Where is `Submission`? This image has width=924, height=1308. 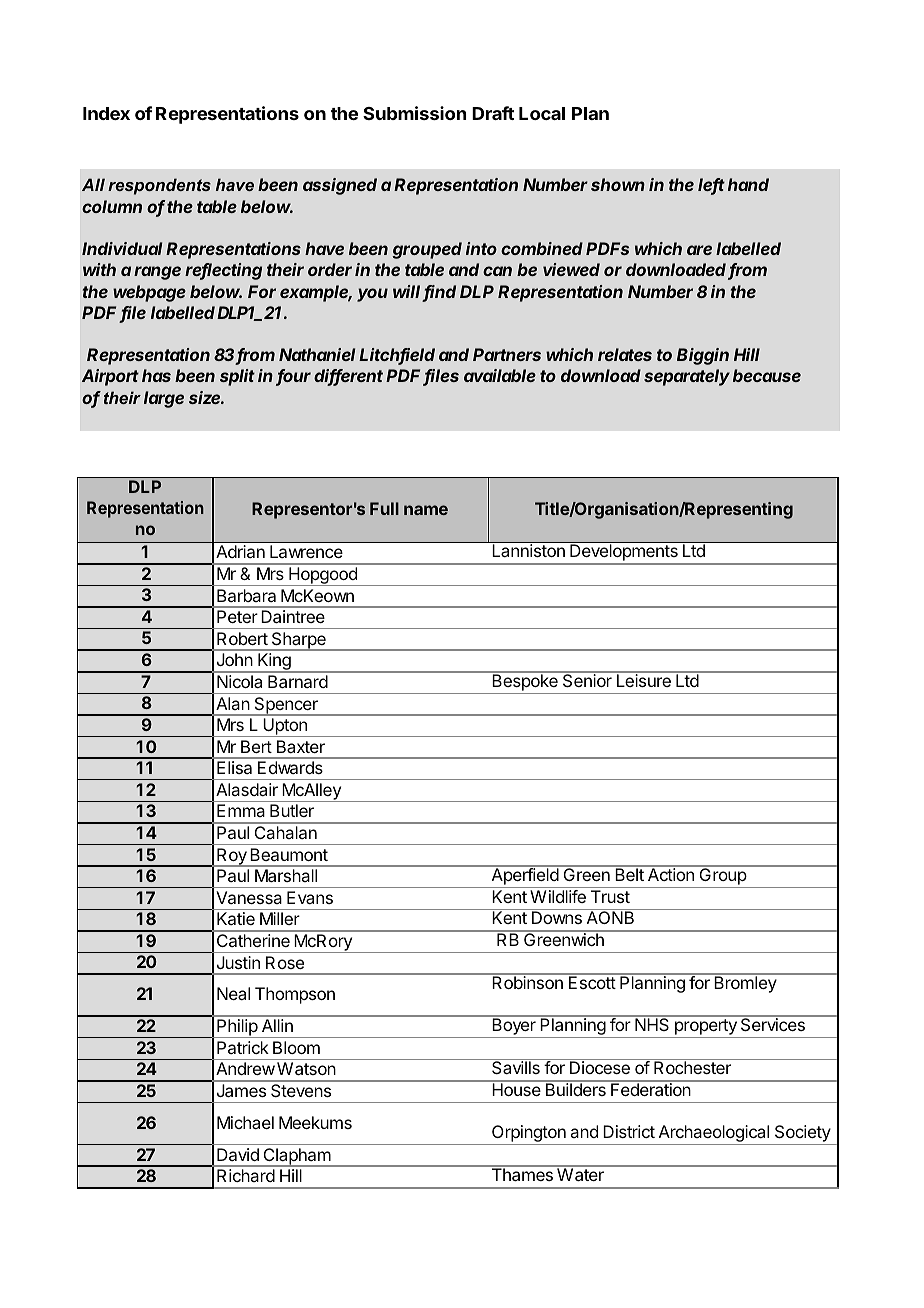
Submission is located at coordinates (415, 113).
